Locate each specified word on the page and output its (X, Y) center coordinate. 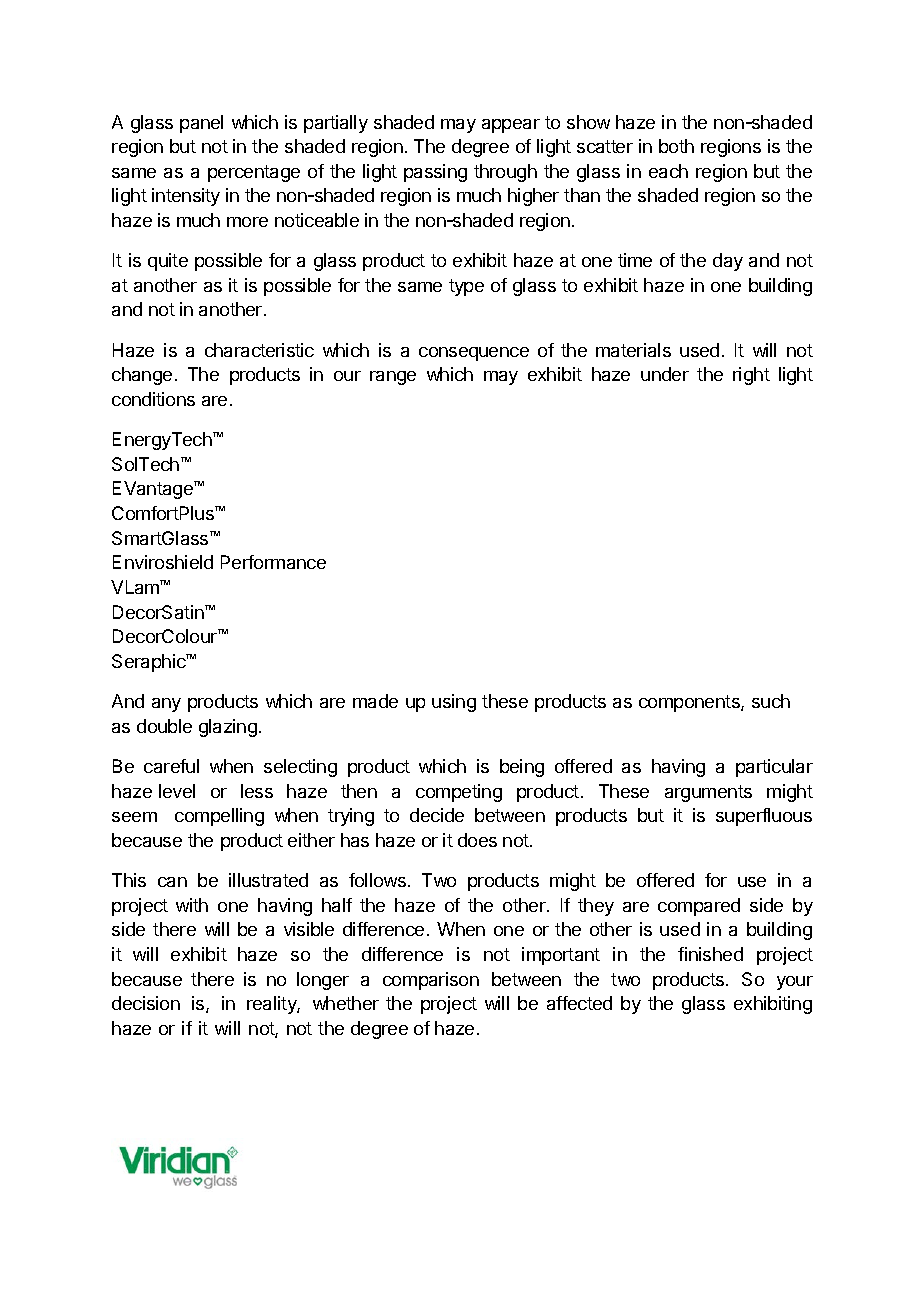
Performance (273, 562)
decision (146, 1003)
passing (435, 173)
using (454, 703)
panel (201, 124)
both (676, 146)
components (690, 703)
